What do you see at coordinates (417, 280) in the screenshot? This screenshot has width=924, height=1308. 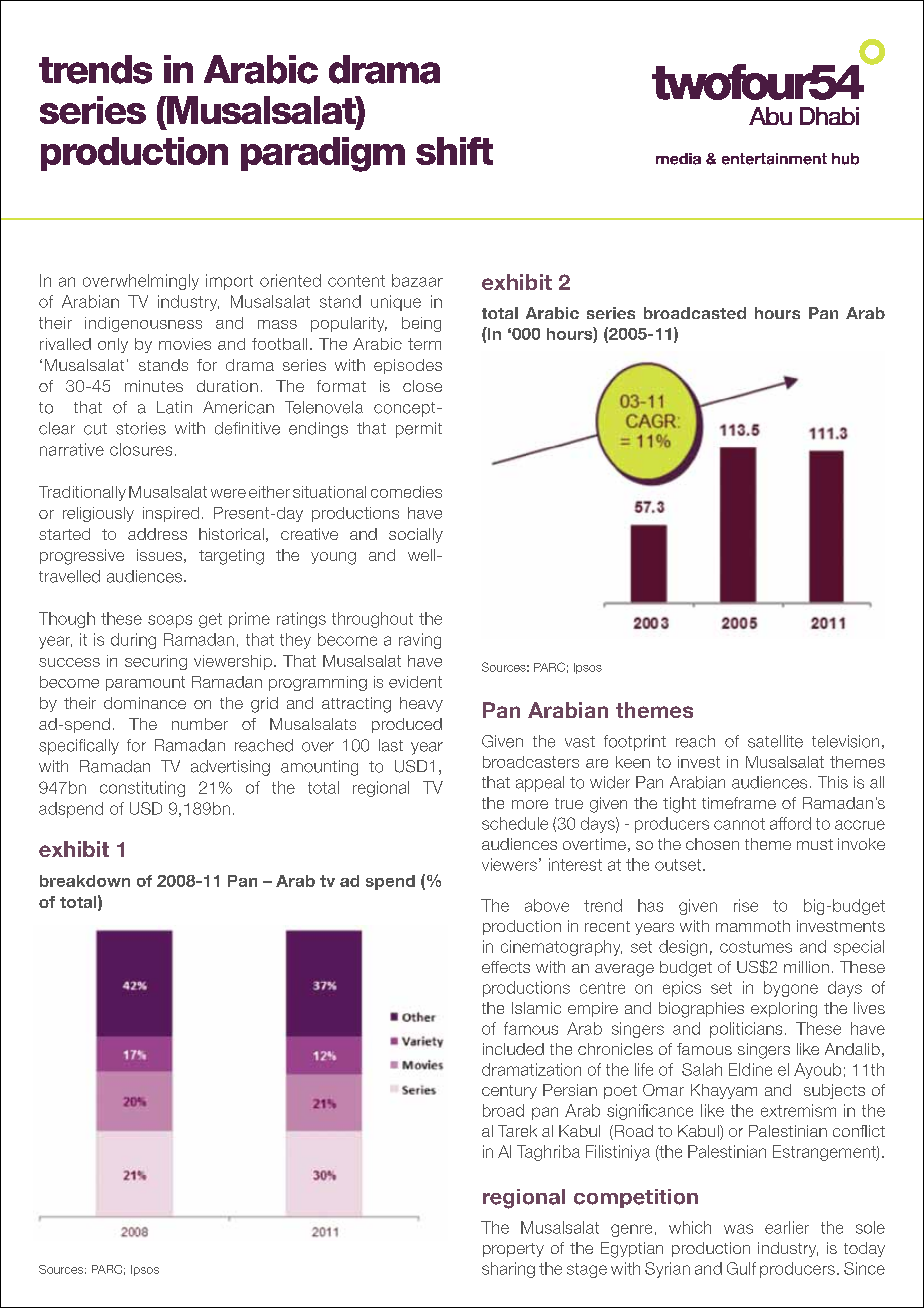 I see `bazaar` at bounding box center [417, 280].
